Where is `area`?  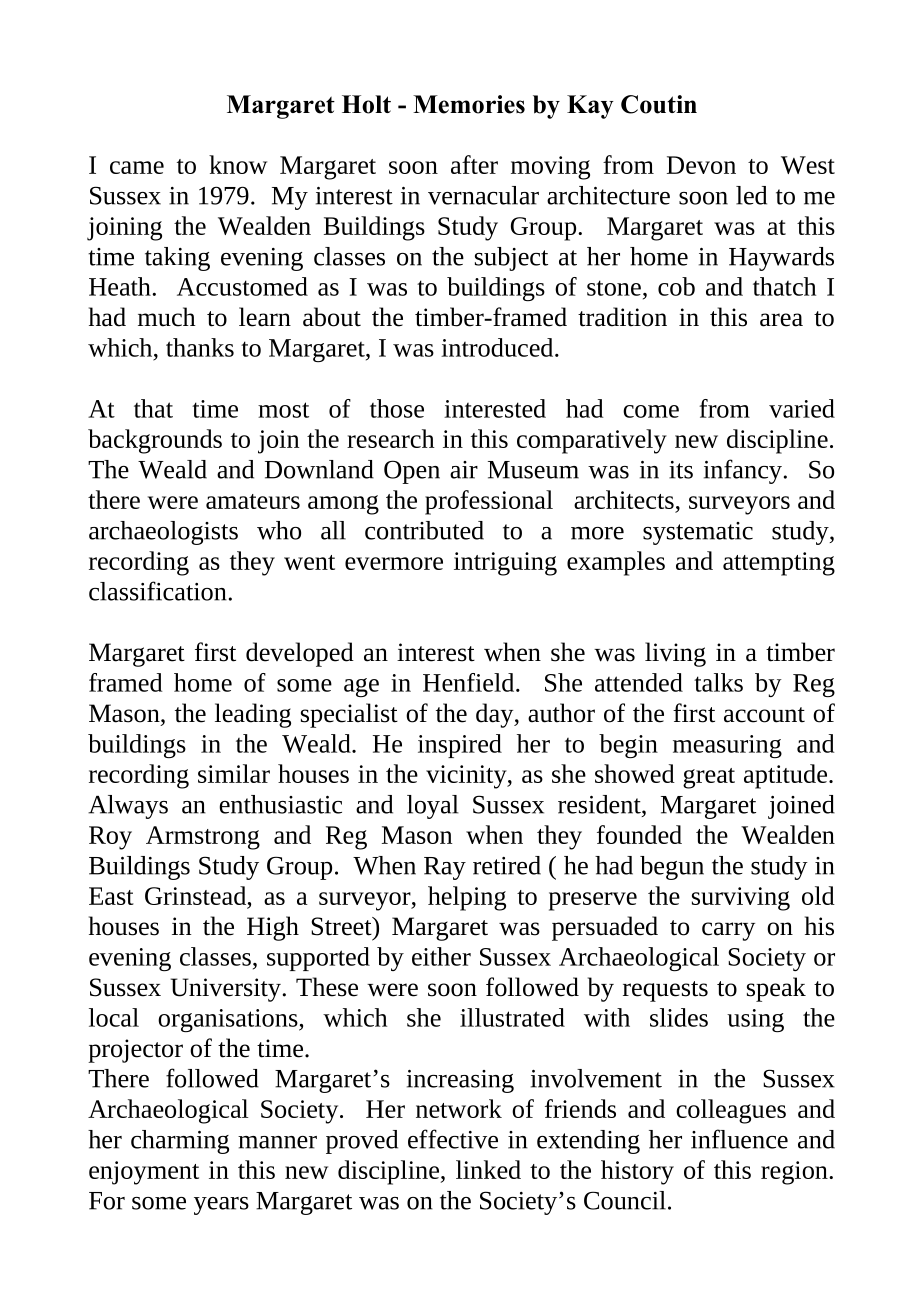 area is located at coordinates (781, 320).
